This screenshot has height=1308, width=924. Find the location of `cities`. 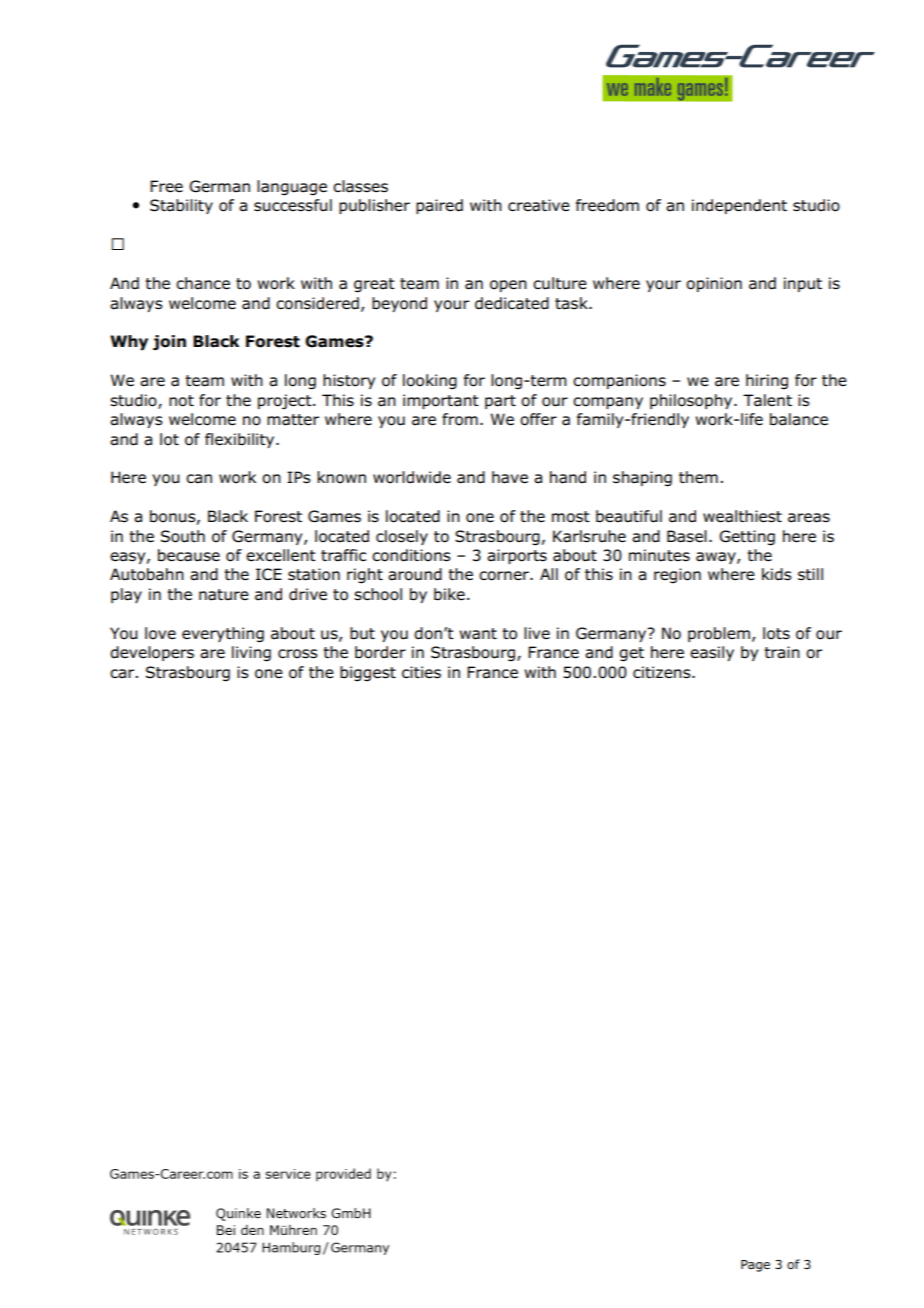

cities is located at coordinates (421, 672).
